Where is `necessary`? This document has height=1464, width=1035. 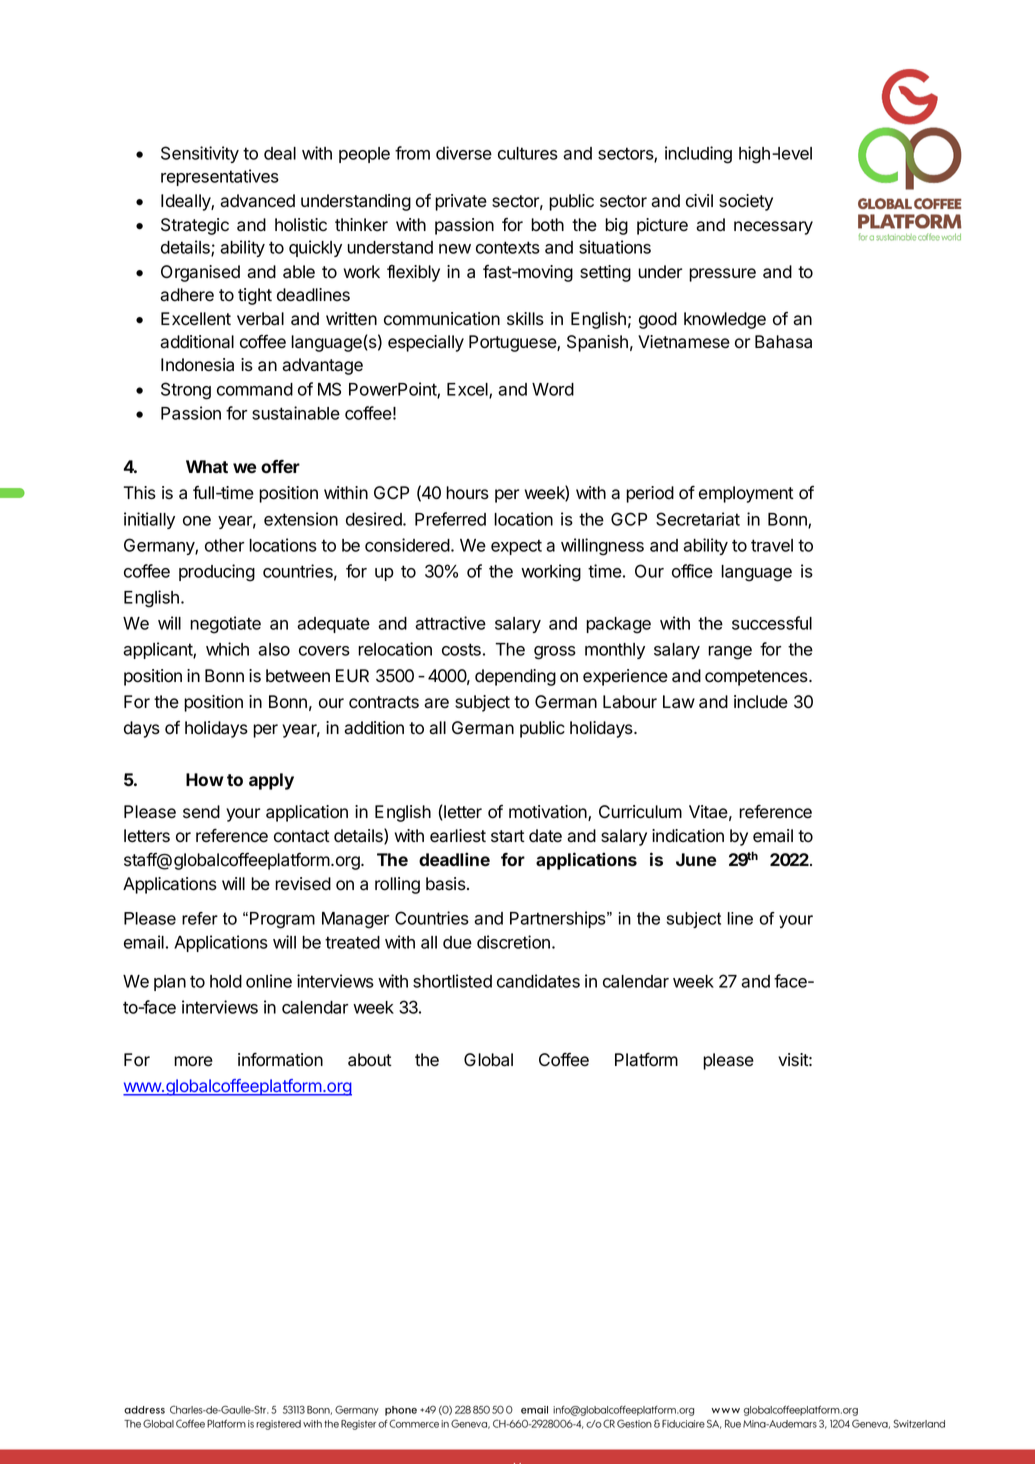 necessary is located at coordinates (773, 228).
